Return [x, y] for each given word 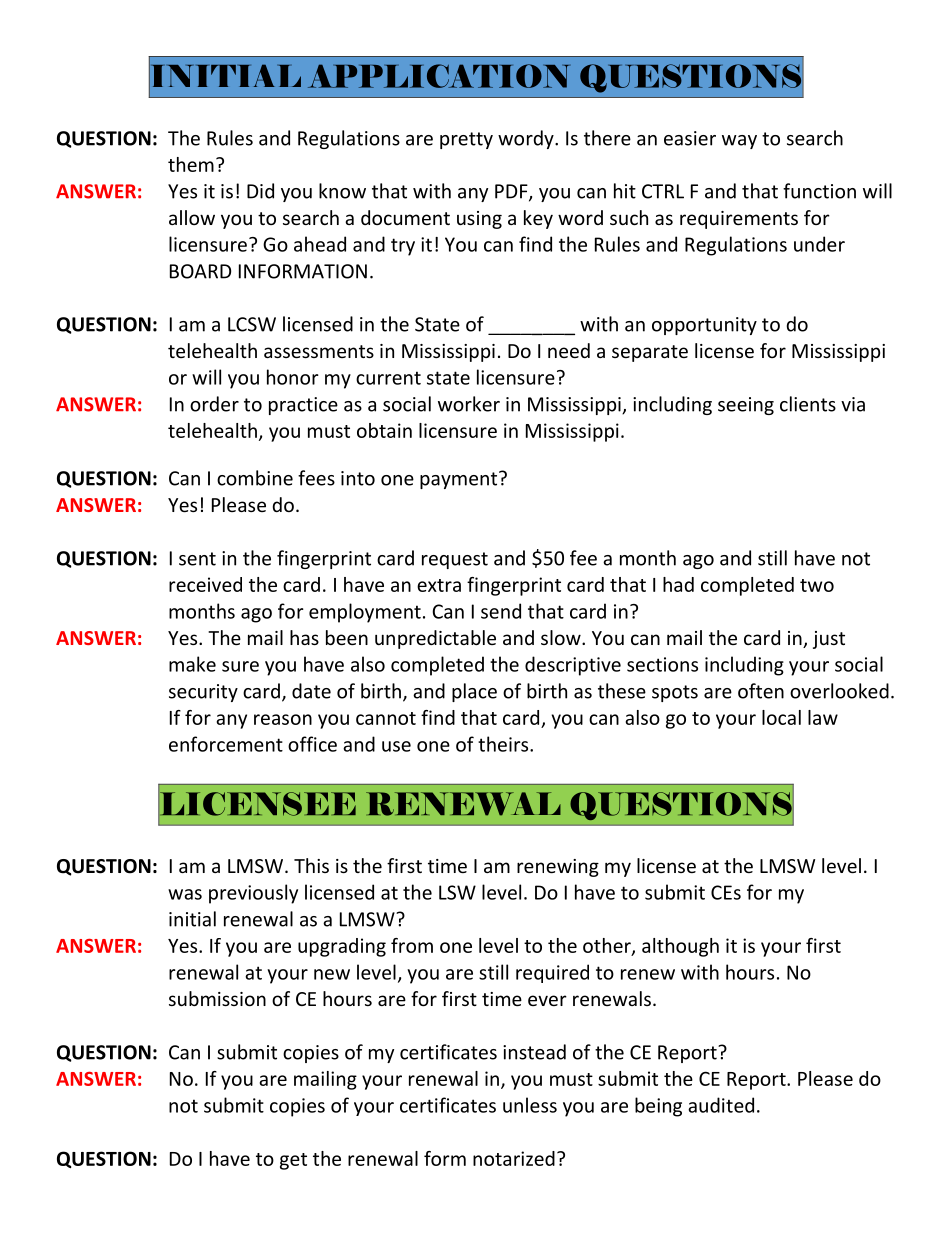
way [739, 142]
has [304, 637]
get [293, 1161]
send [501, 611]
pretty [466, 140]
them [191, 164]
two [817, 585]
